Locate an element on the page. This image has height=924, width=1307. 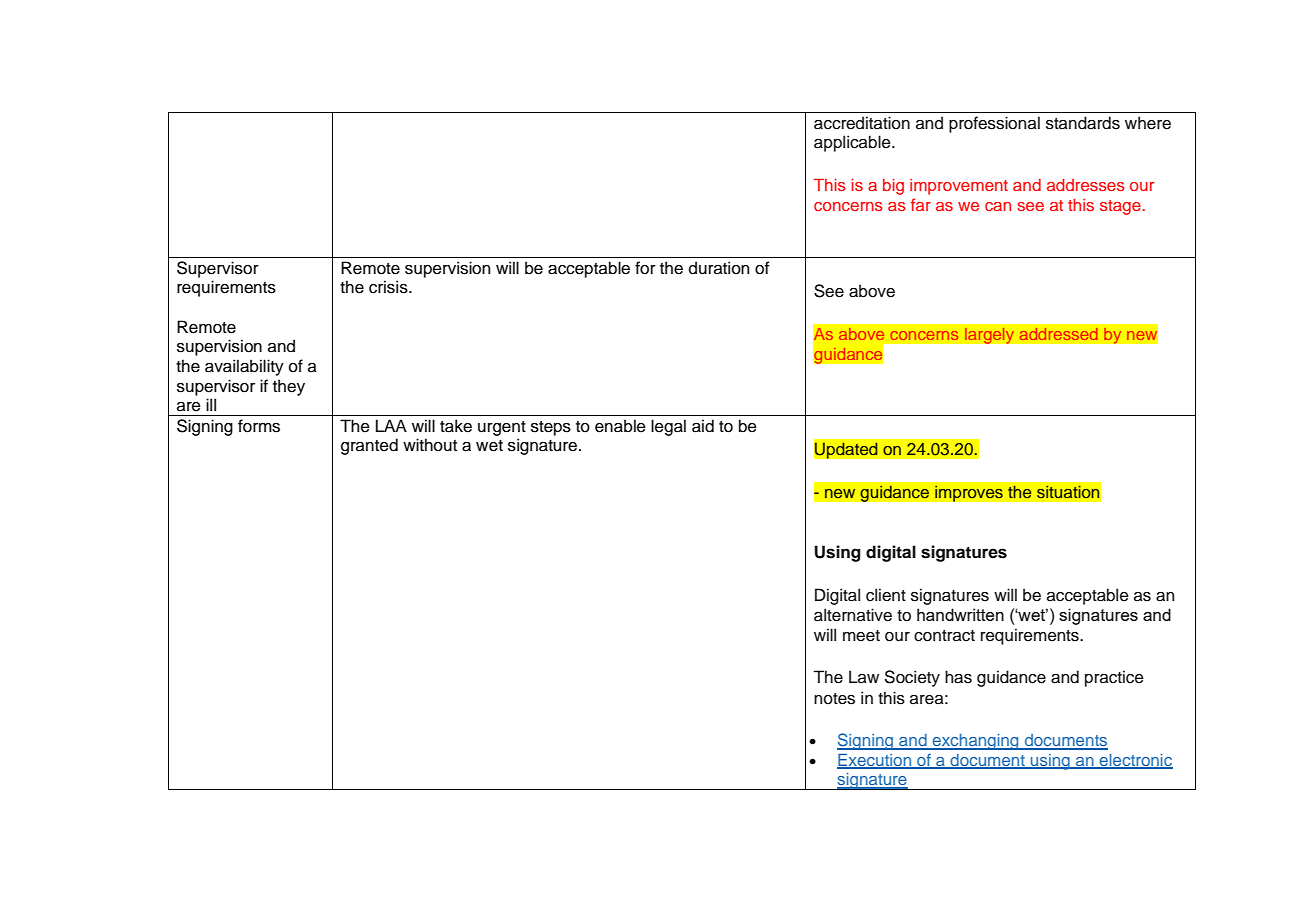
crisis is located at coordinates (389, 287).
